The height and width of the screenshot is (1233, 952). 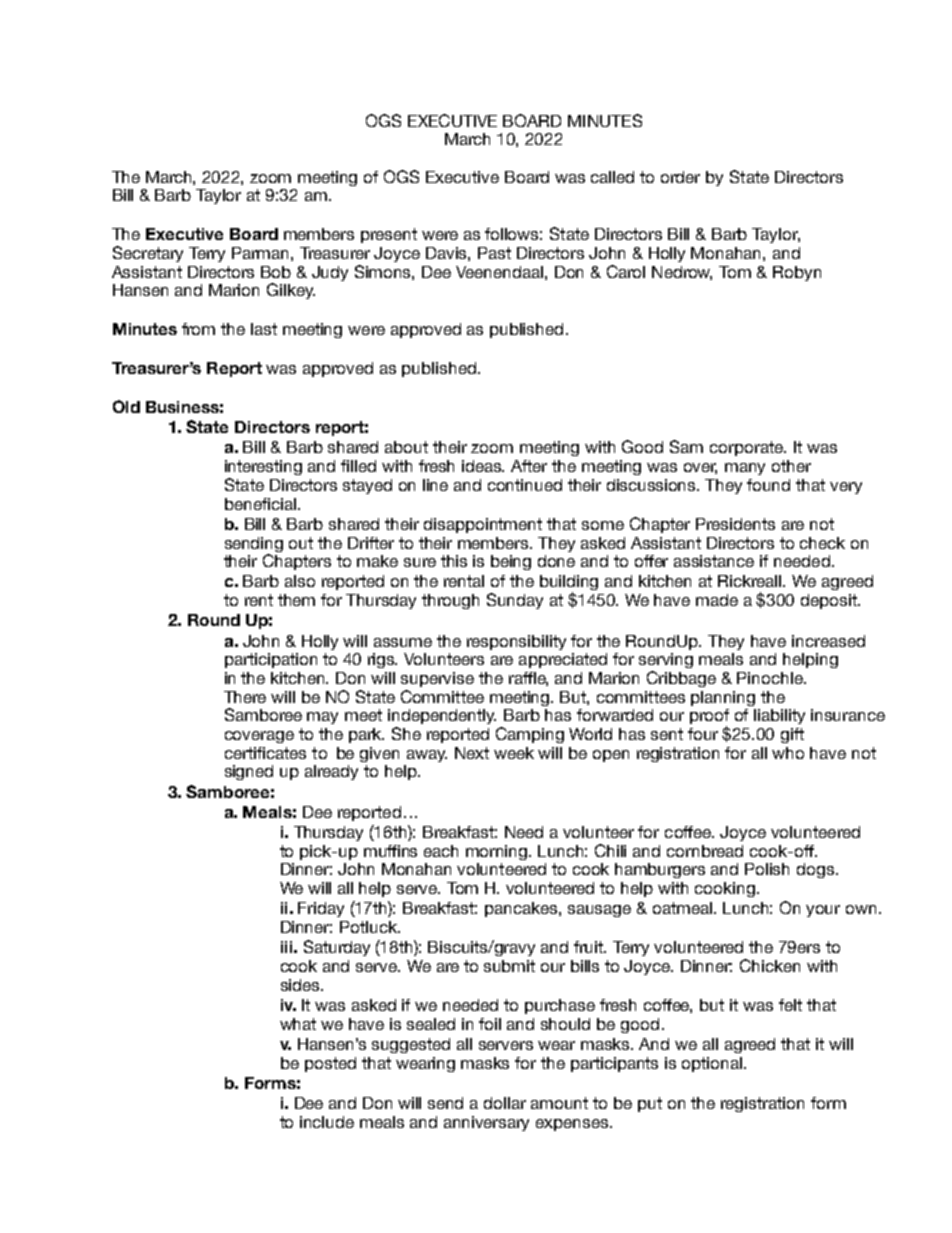 I want to click on order, so click(x=680, y=177).
